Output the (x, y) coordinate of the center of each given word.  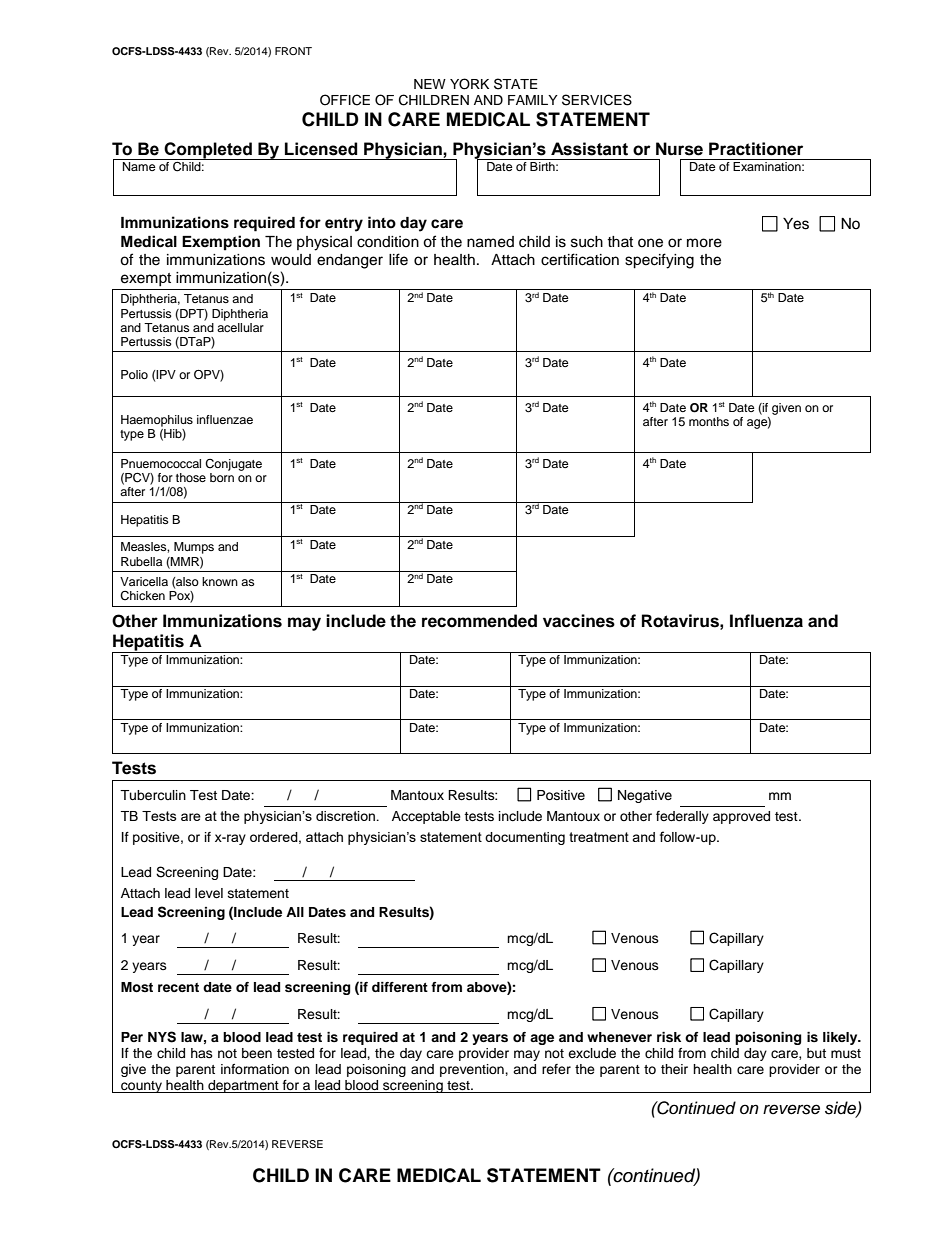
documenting (525, 838)
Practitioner (756, 149)
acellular (240, 327)
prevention (473, 1070)
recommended (479, 621)
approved (741, 817)
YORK (469, 84)
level (209, 893)
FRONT (293, 51)
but (816, 1053)
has (202, 1053)
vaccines (579, 621)
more (704, 243)
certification (580, 259)
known (220, 581)
